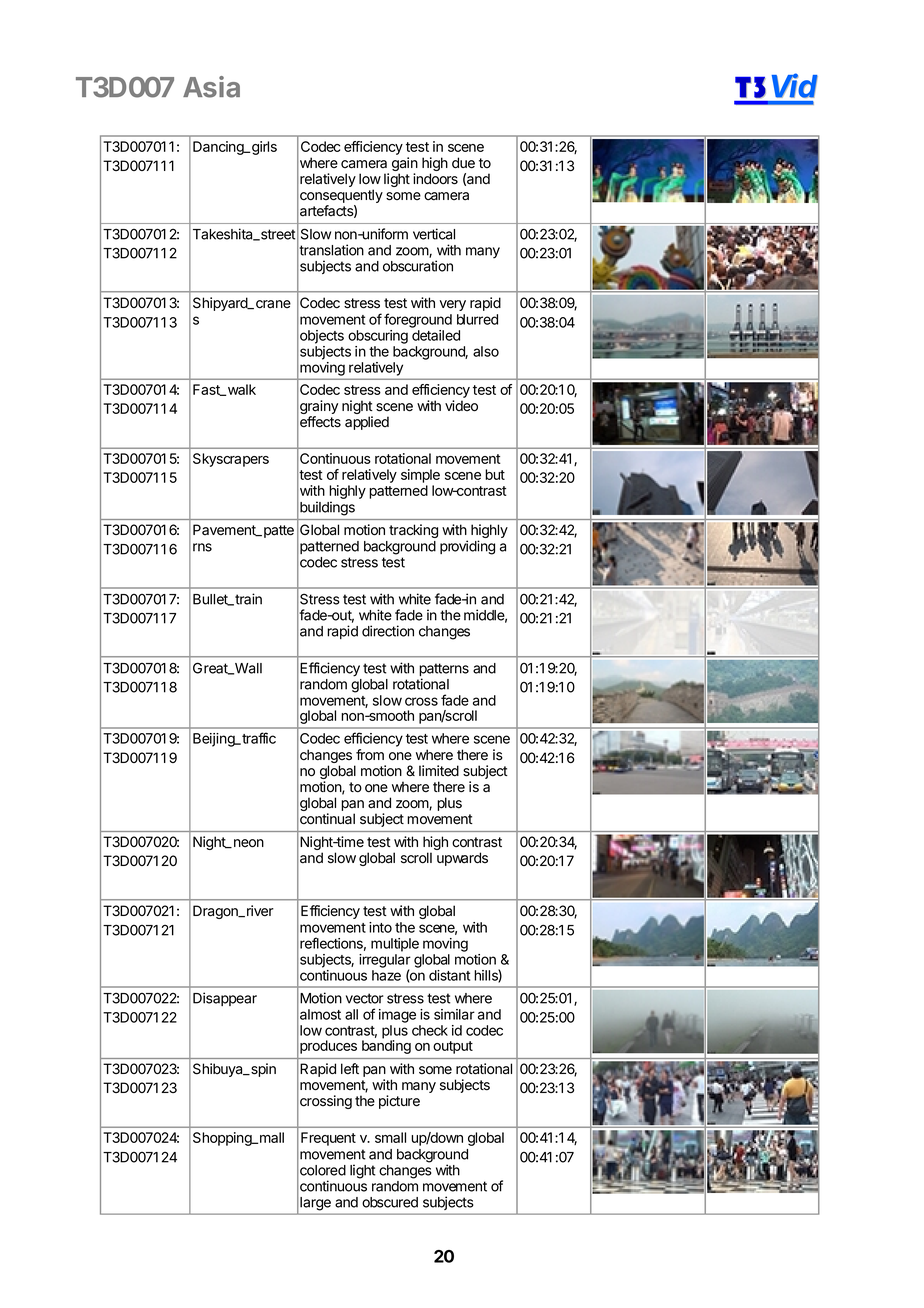  Describe the element at coordinates (467, 547) in the screenshot. I see `providing` at that location.
